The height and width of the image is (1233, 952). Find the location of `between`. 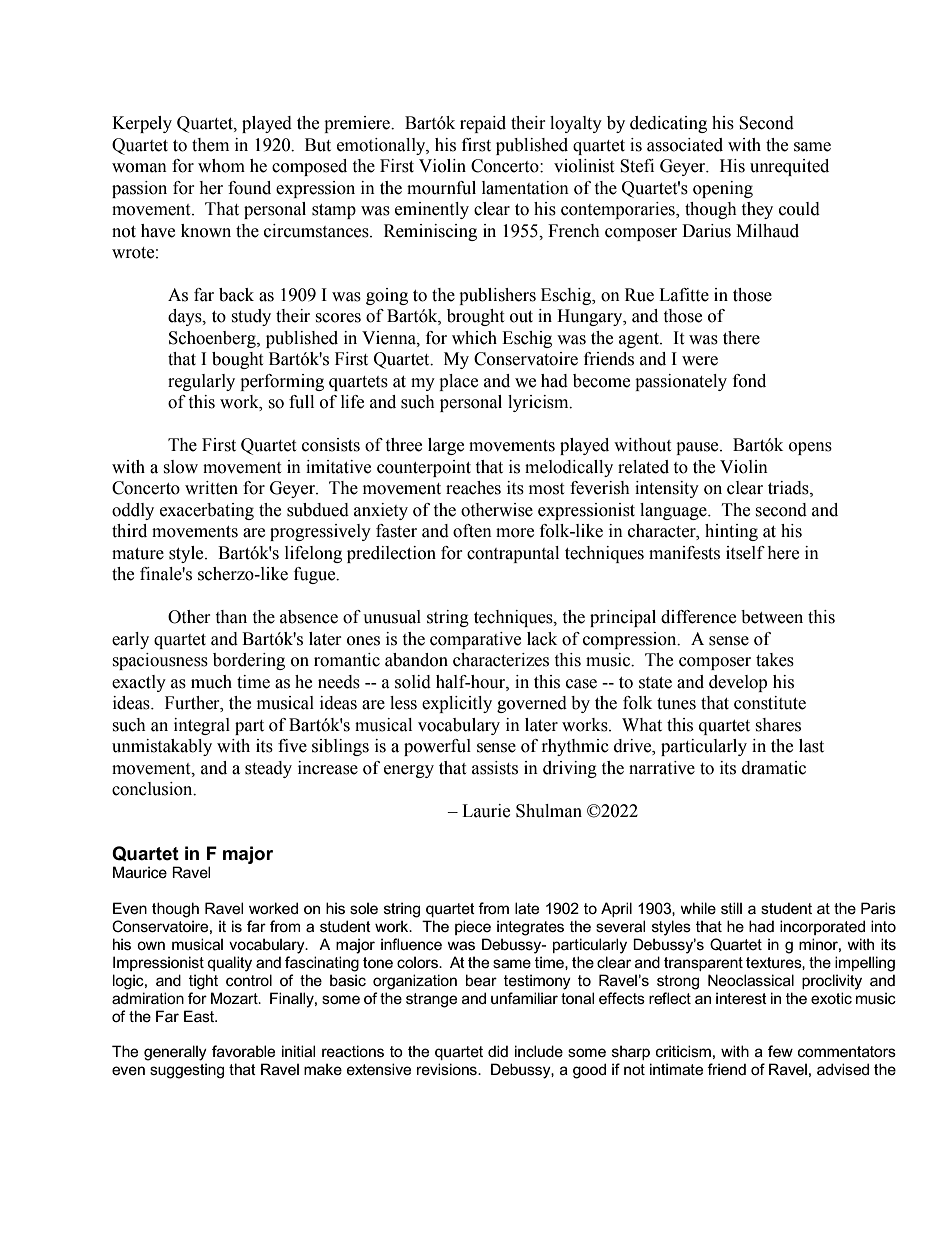

between is located at coordinates (772, 617).
